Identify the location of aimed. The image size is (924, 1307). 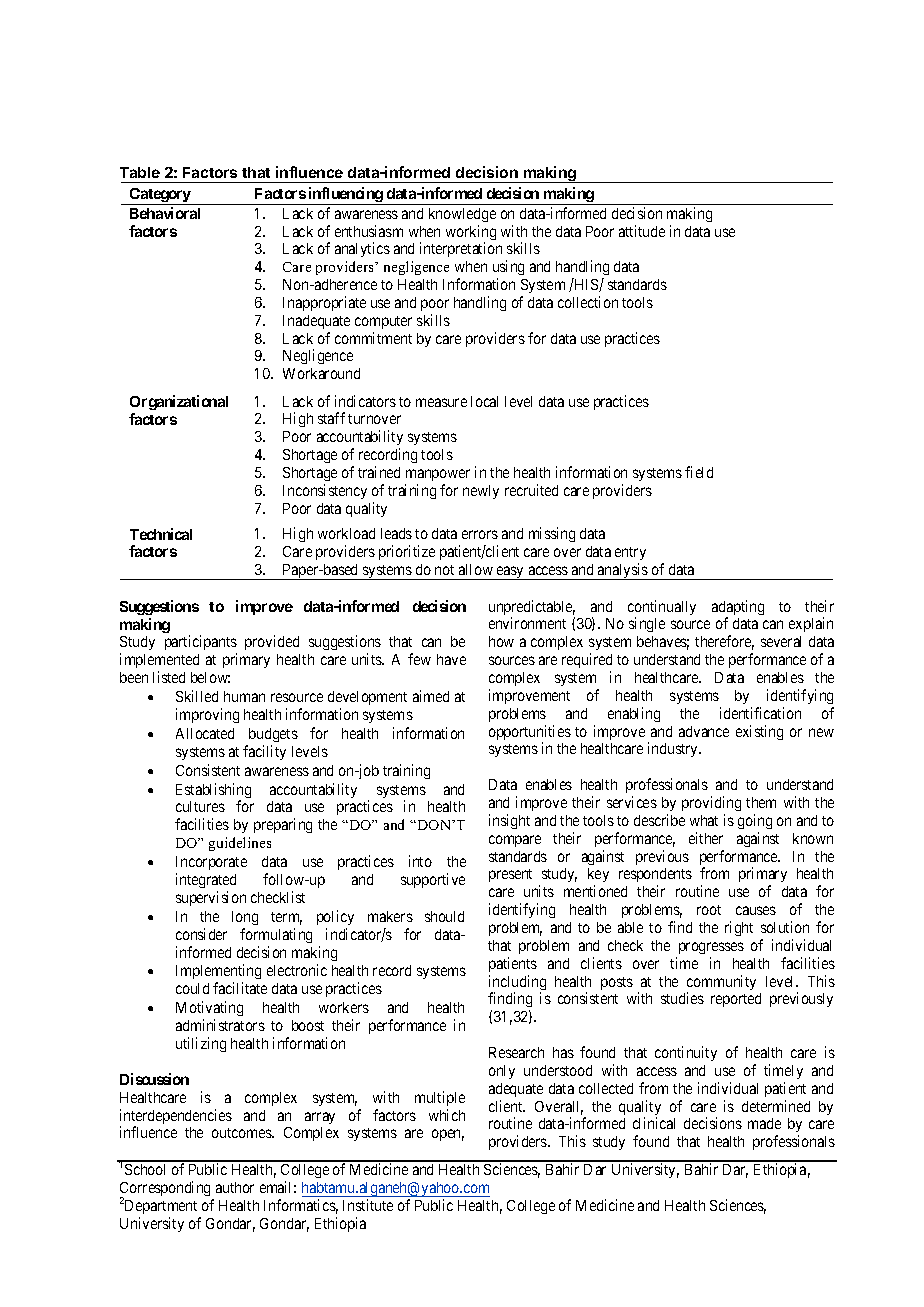
(431, 696).
